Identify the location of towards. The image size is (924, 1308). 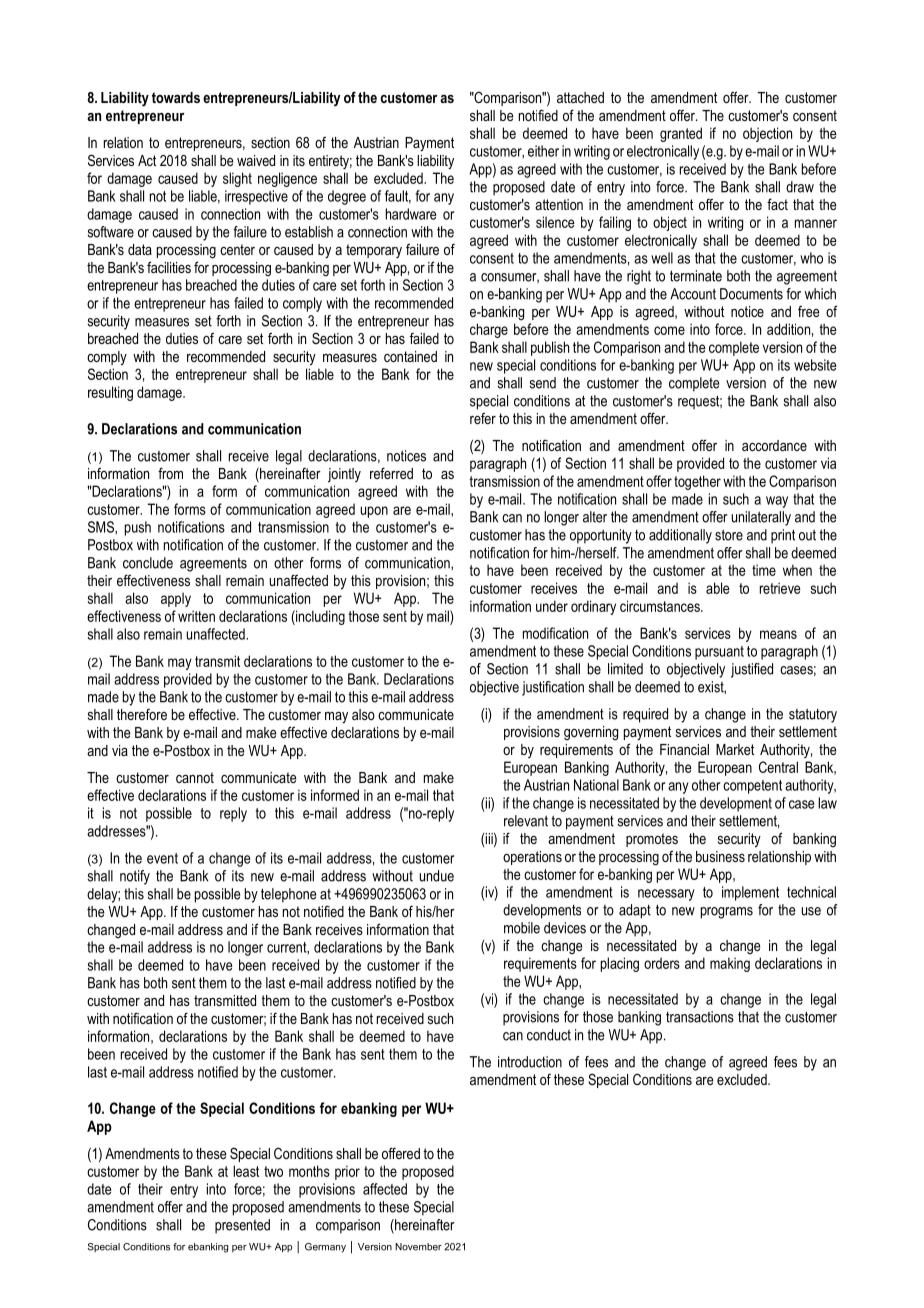
(176, 97).
